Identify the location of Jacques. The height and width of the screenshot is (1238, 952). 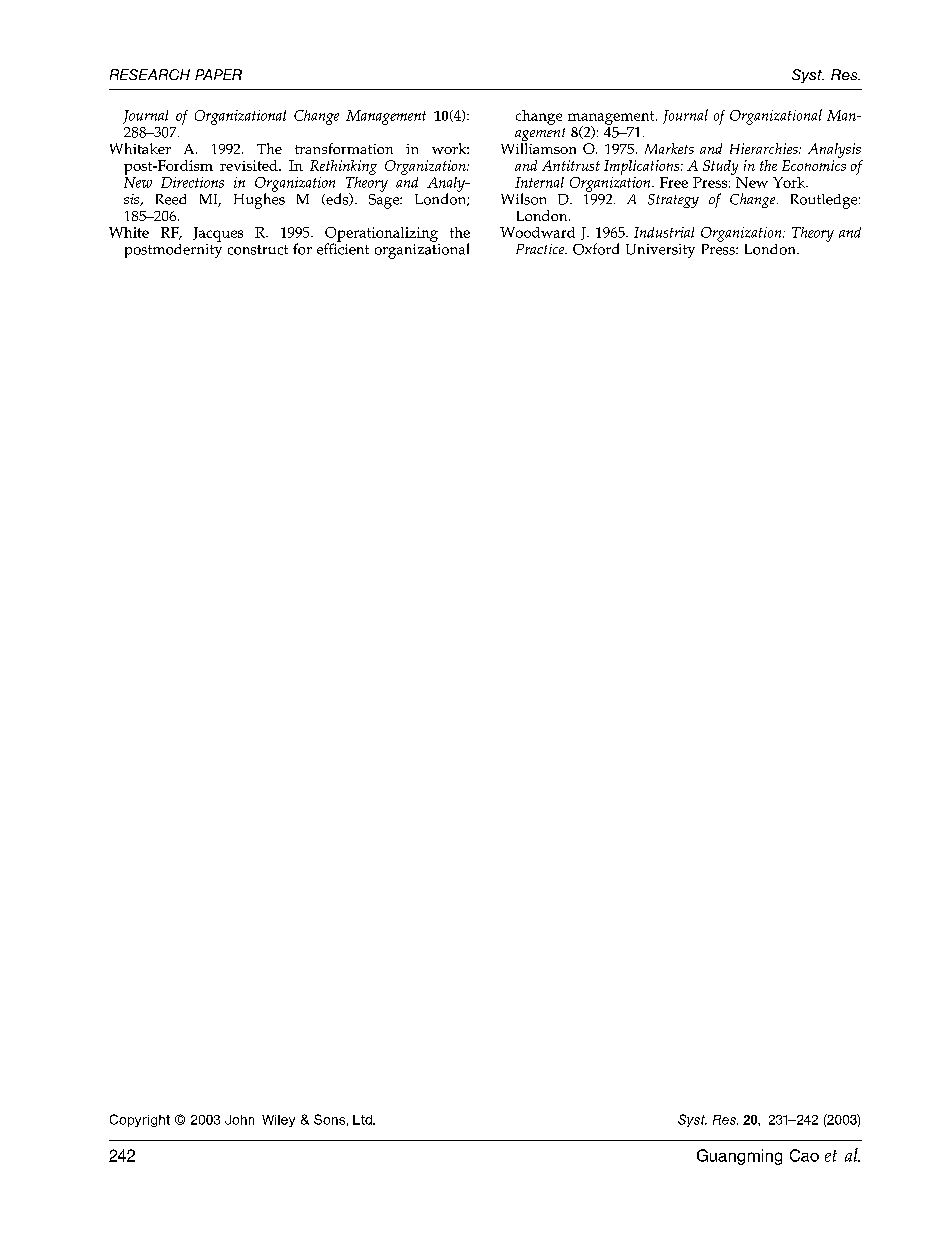
(218, 234).
